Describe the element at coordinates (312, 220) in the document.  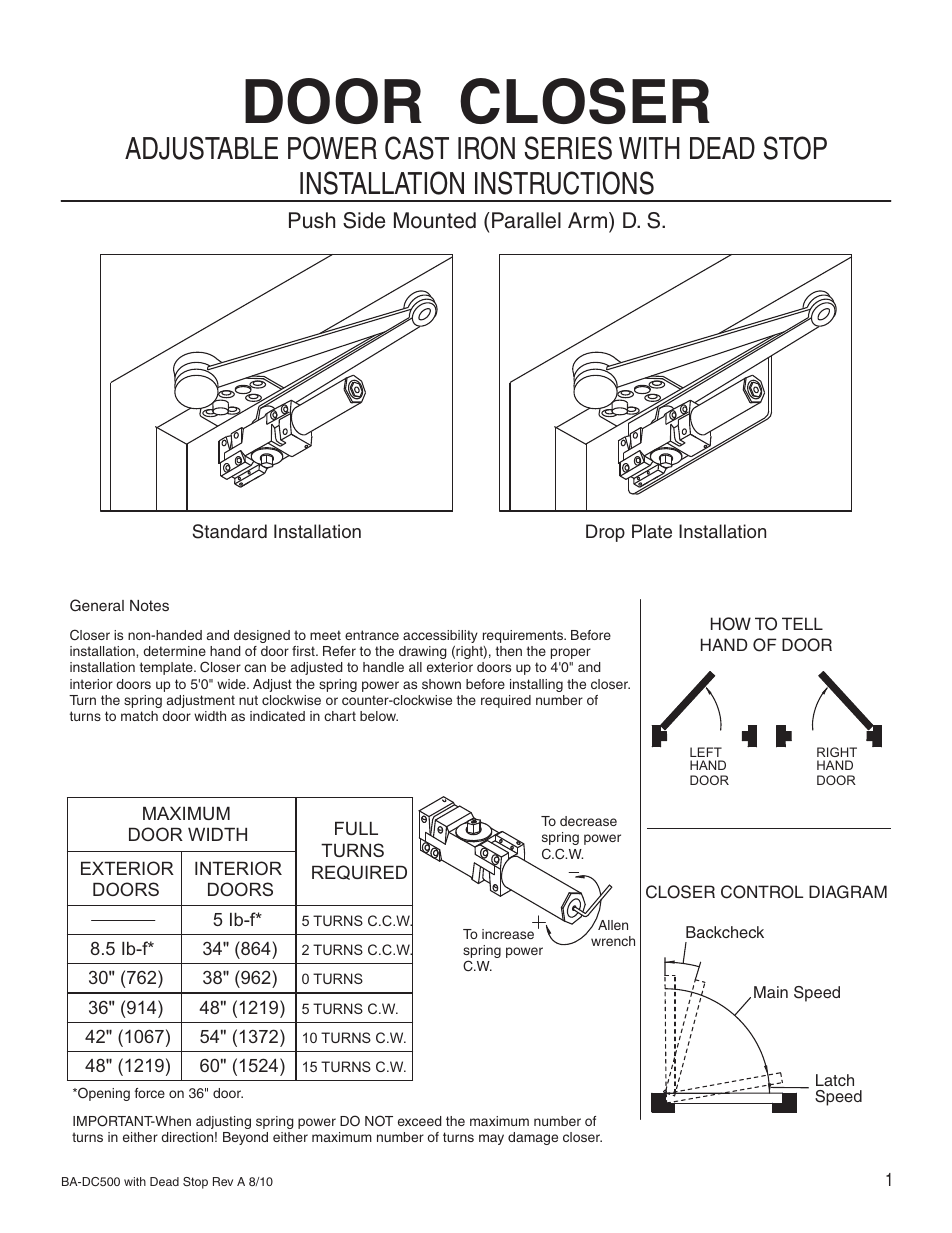
I see `Push` at that location.
